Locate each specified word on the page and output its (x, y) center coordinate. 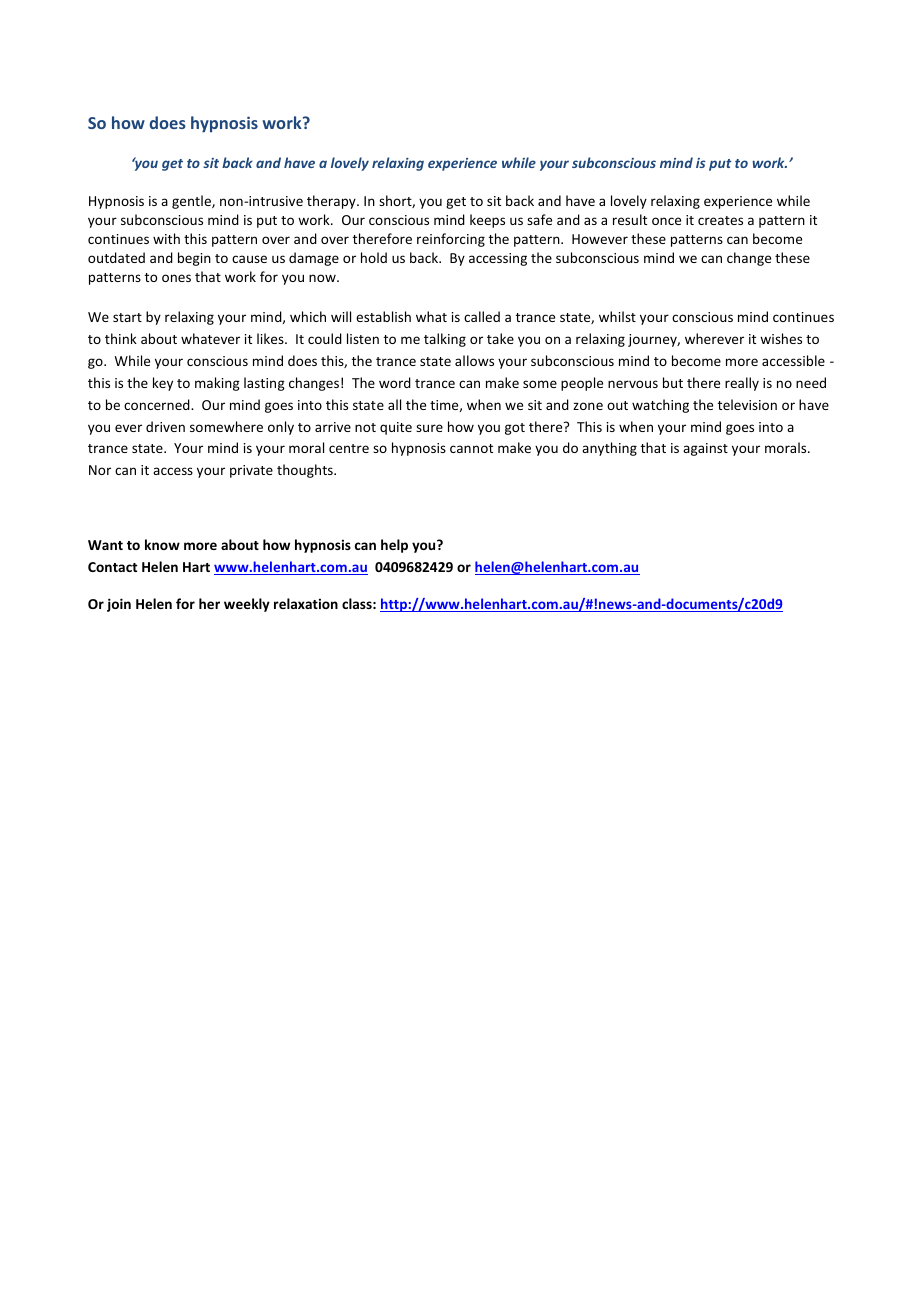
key (163, 384)
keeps (487, 221)
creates (720, 220)
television (747, 404)
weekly (247, 605)
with (166, 238)
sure (429, 428)
